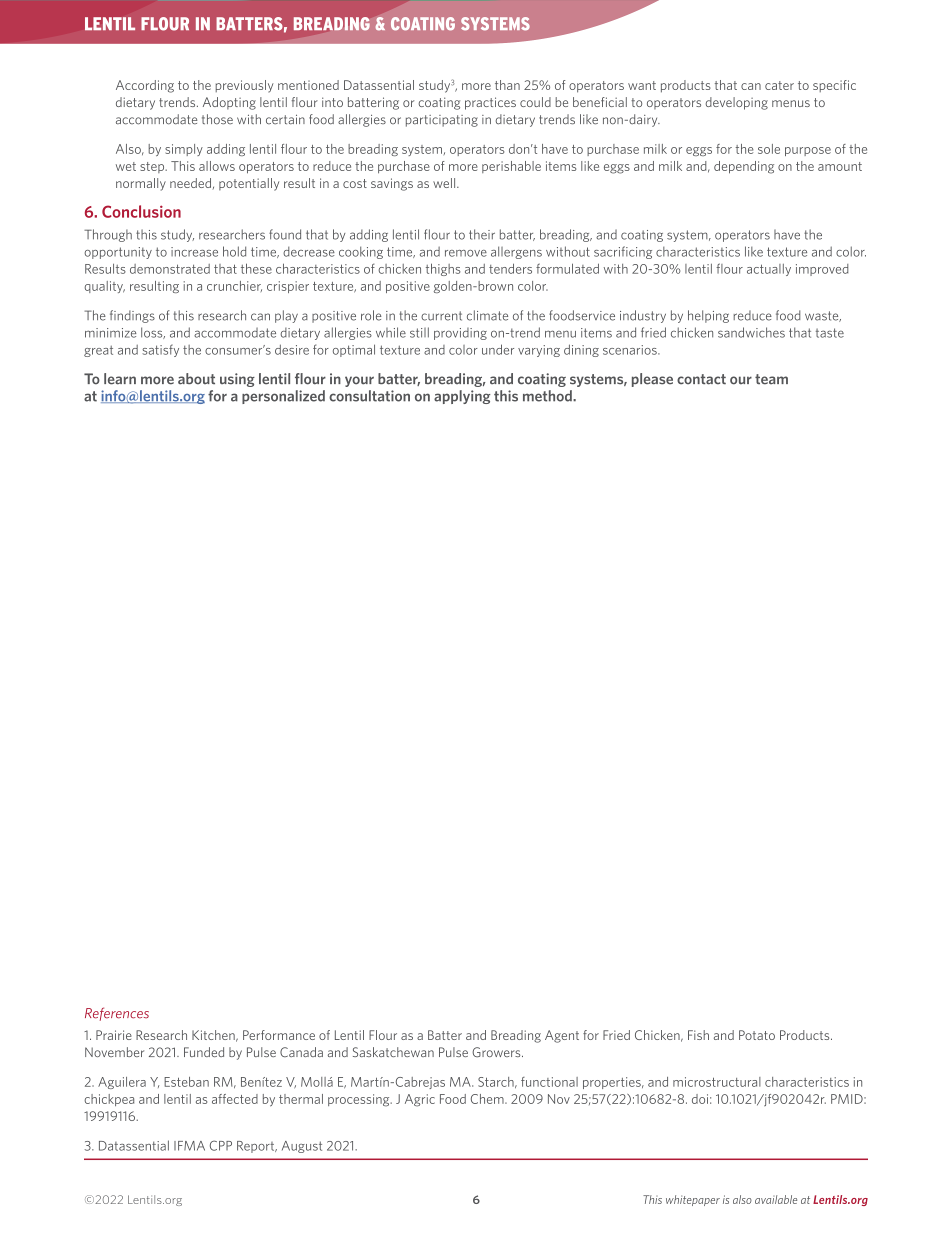  I want to click on those, so click(217, 119).
